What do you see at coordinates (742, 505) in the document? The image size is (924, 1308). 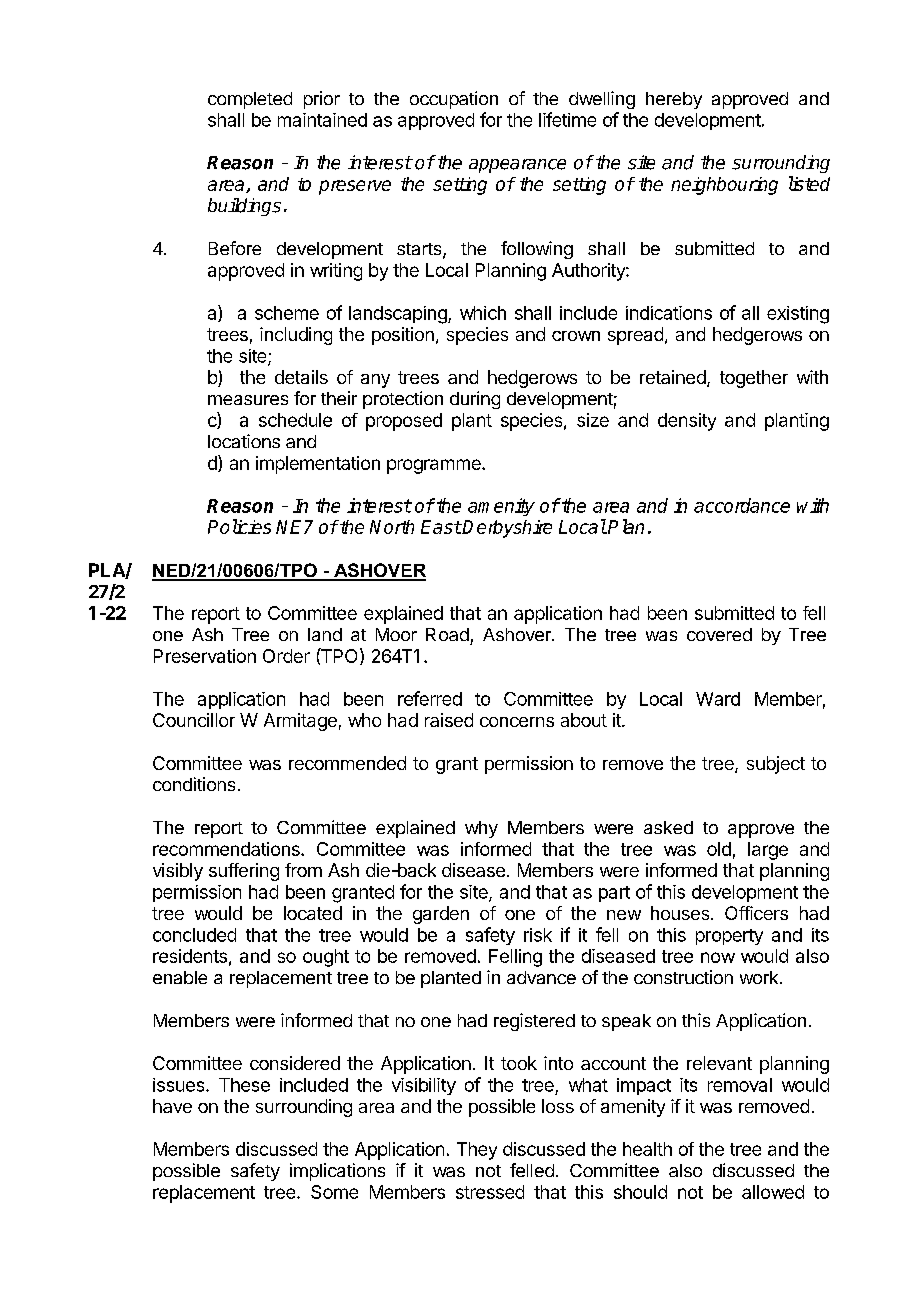 I see `accordance` at bounding box center [742, 505].
